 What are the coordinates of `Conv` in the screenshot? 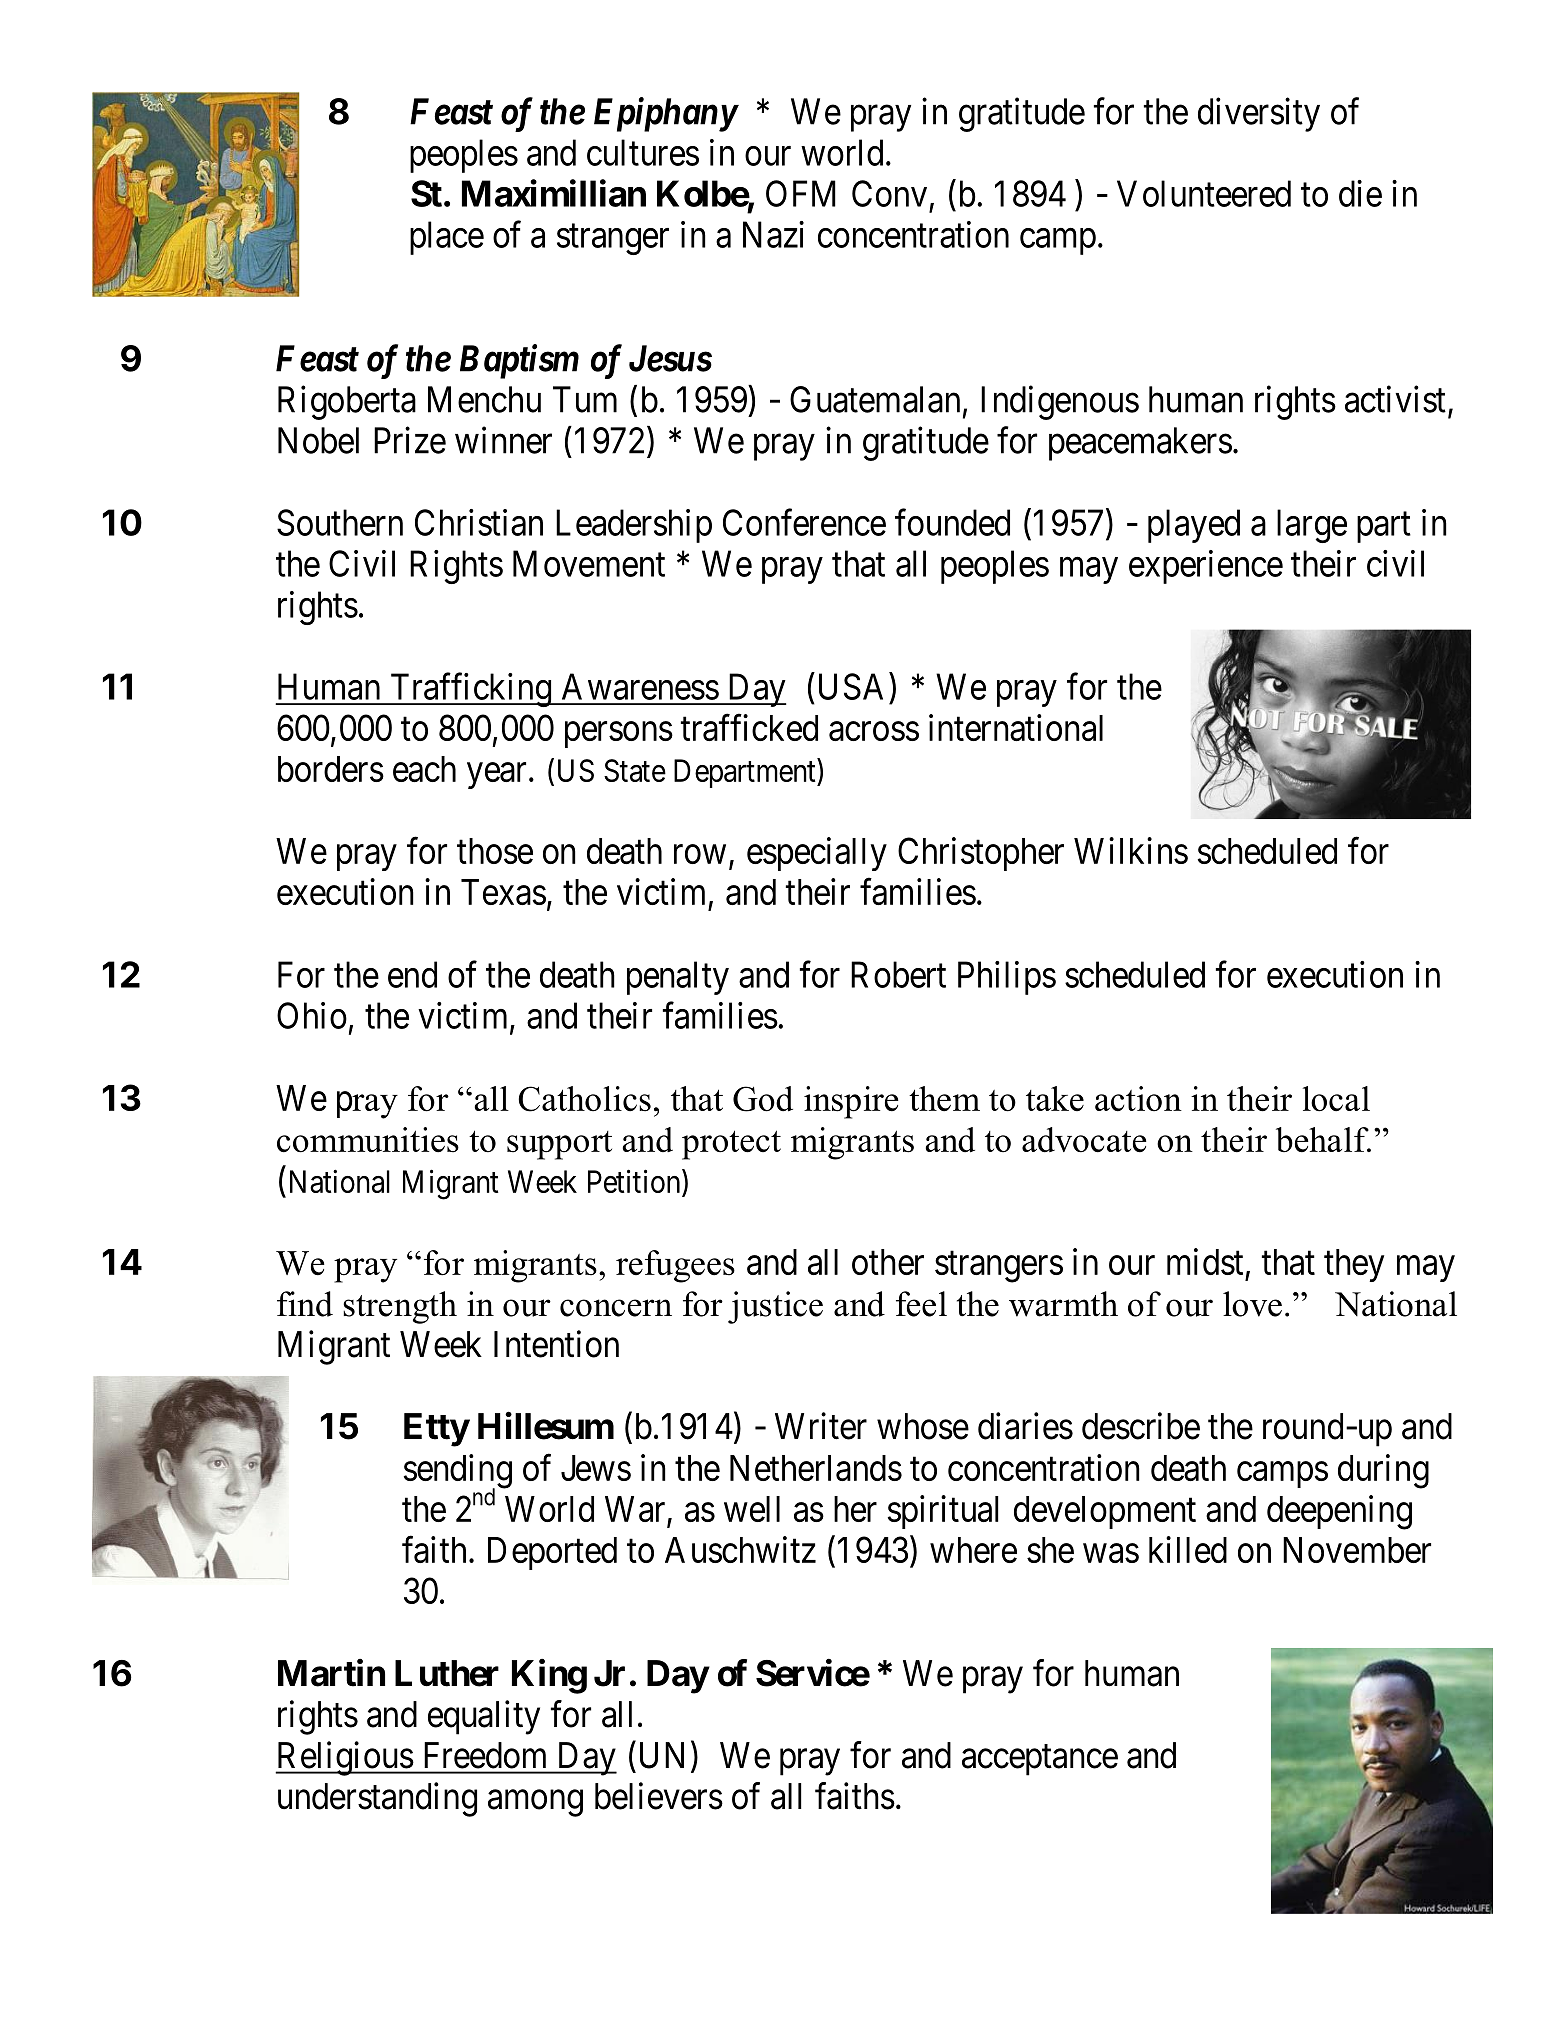 It's located at (889, 193).
